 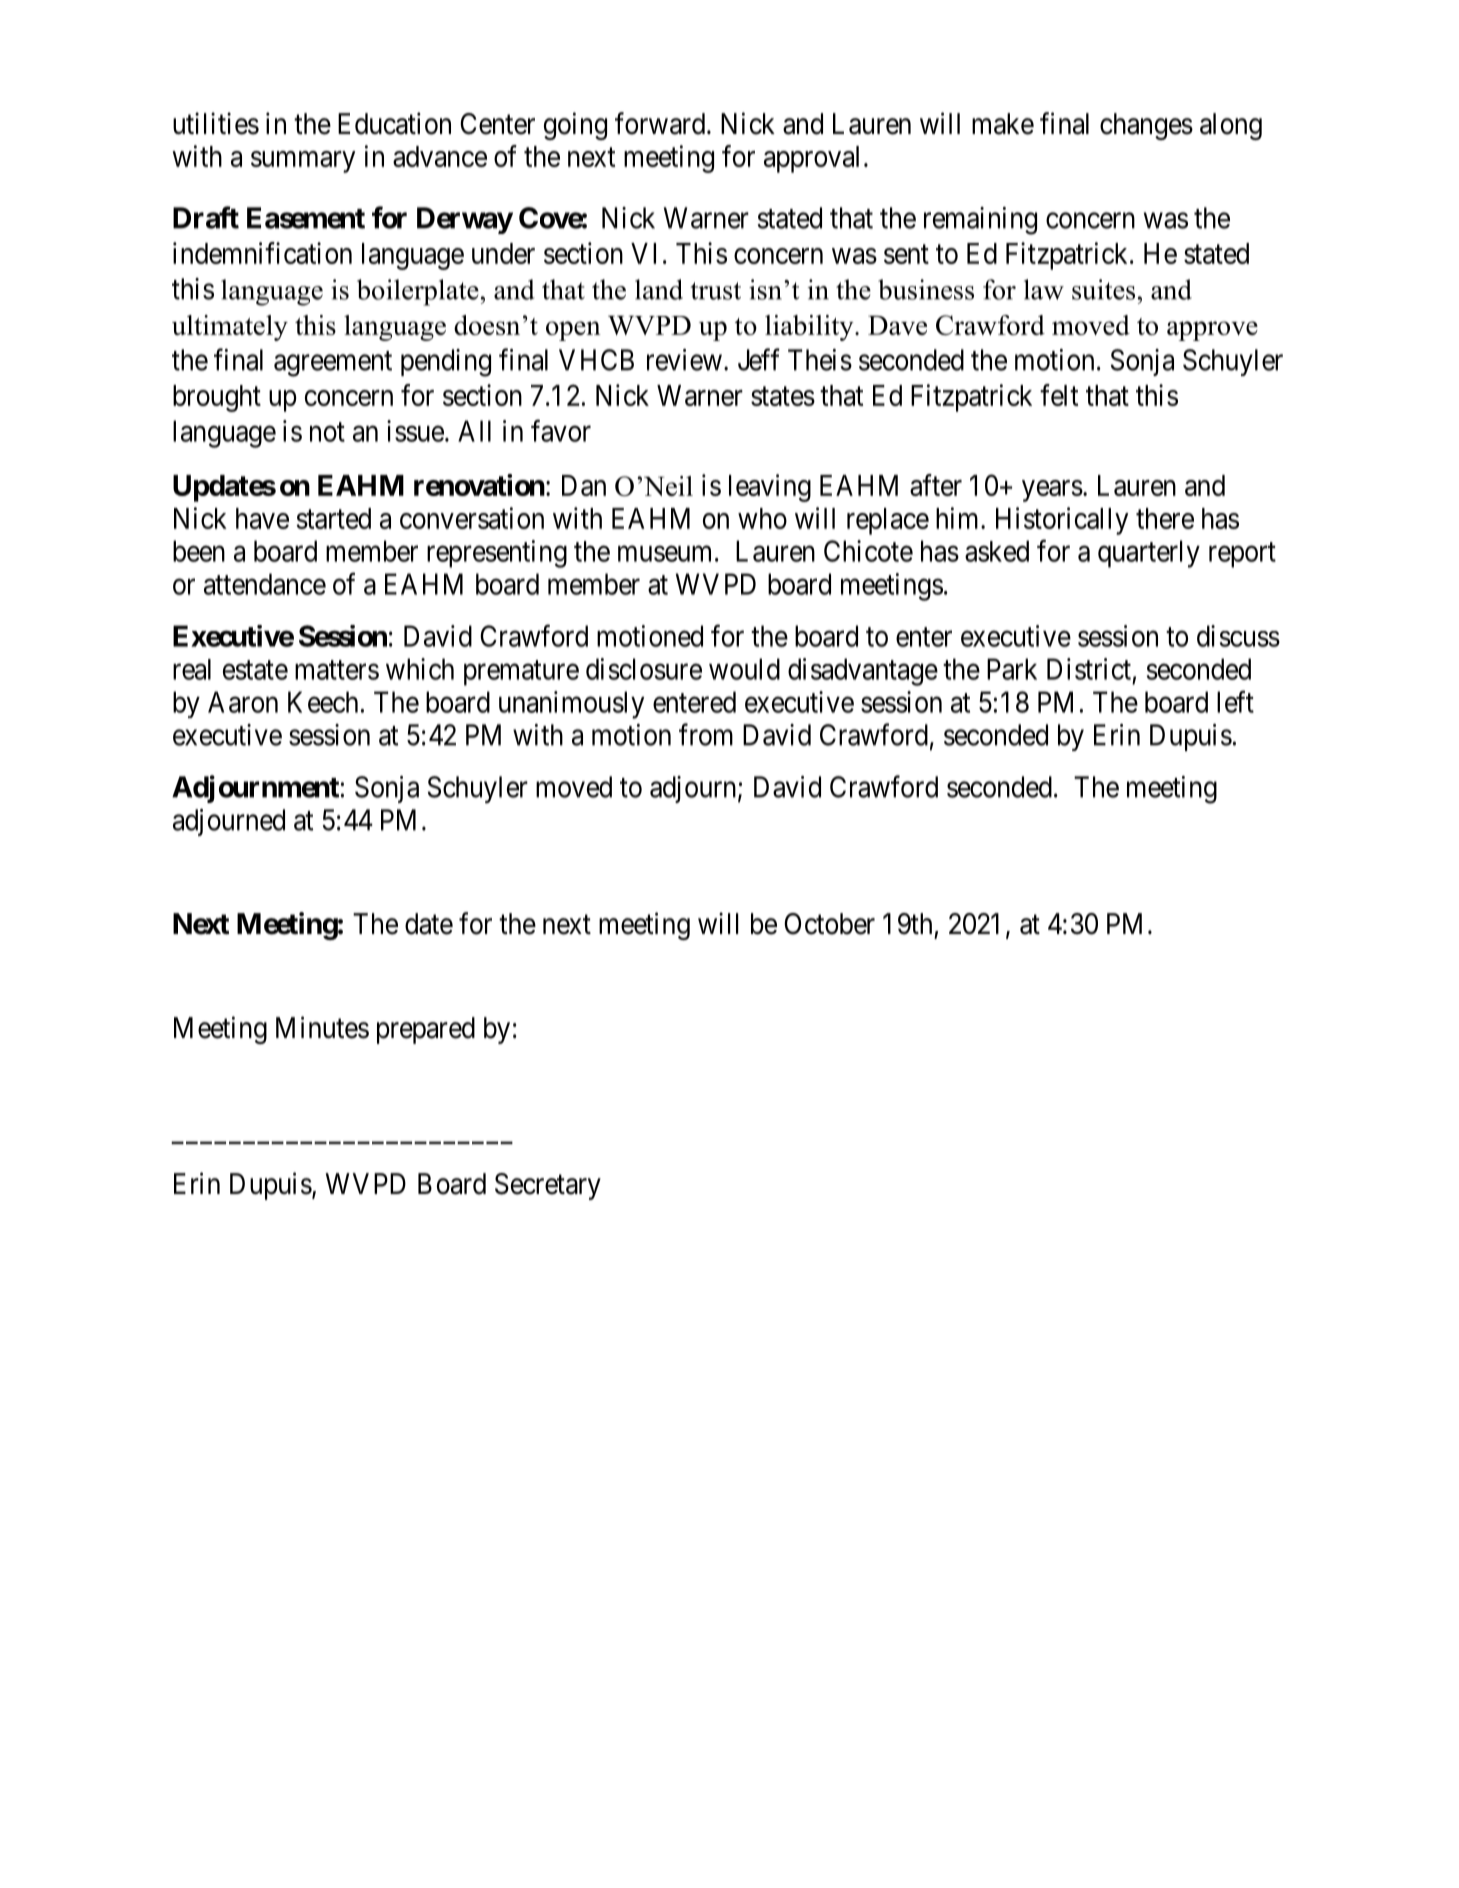 What do you see at coordinates (303, 162) in the screenshot?
I see `summary` at bounding box center [303, 162].
